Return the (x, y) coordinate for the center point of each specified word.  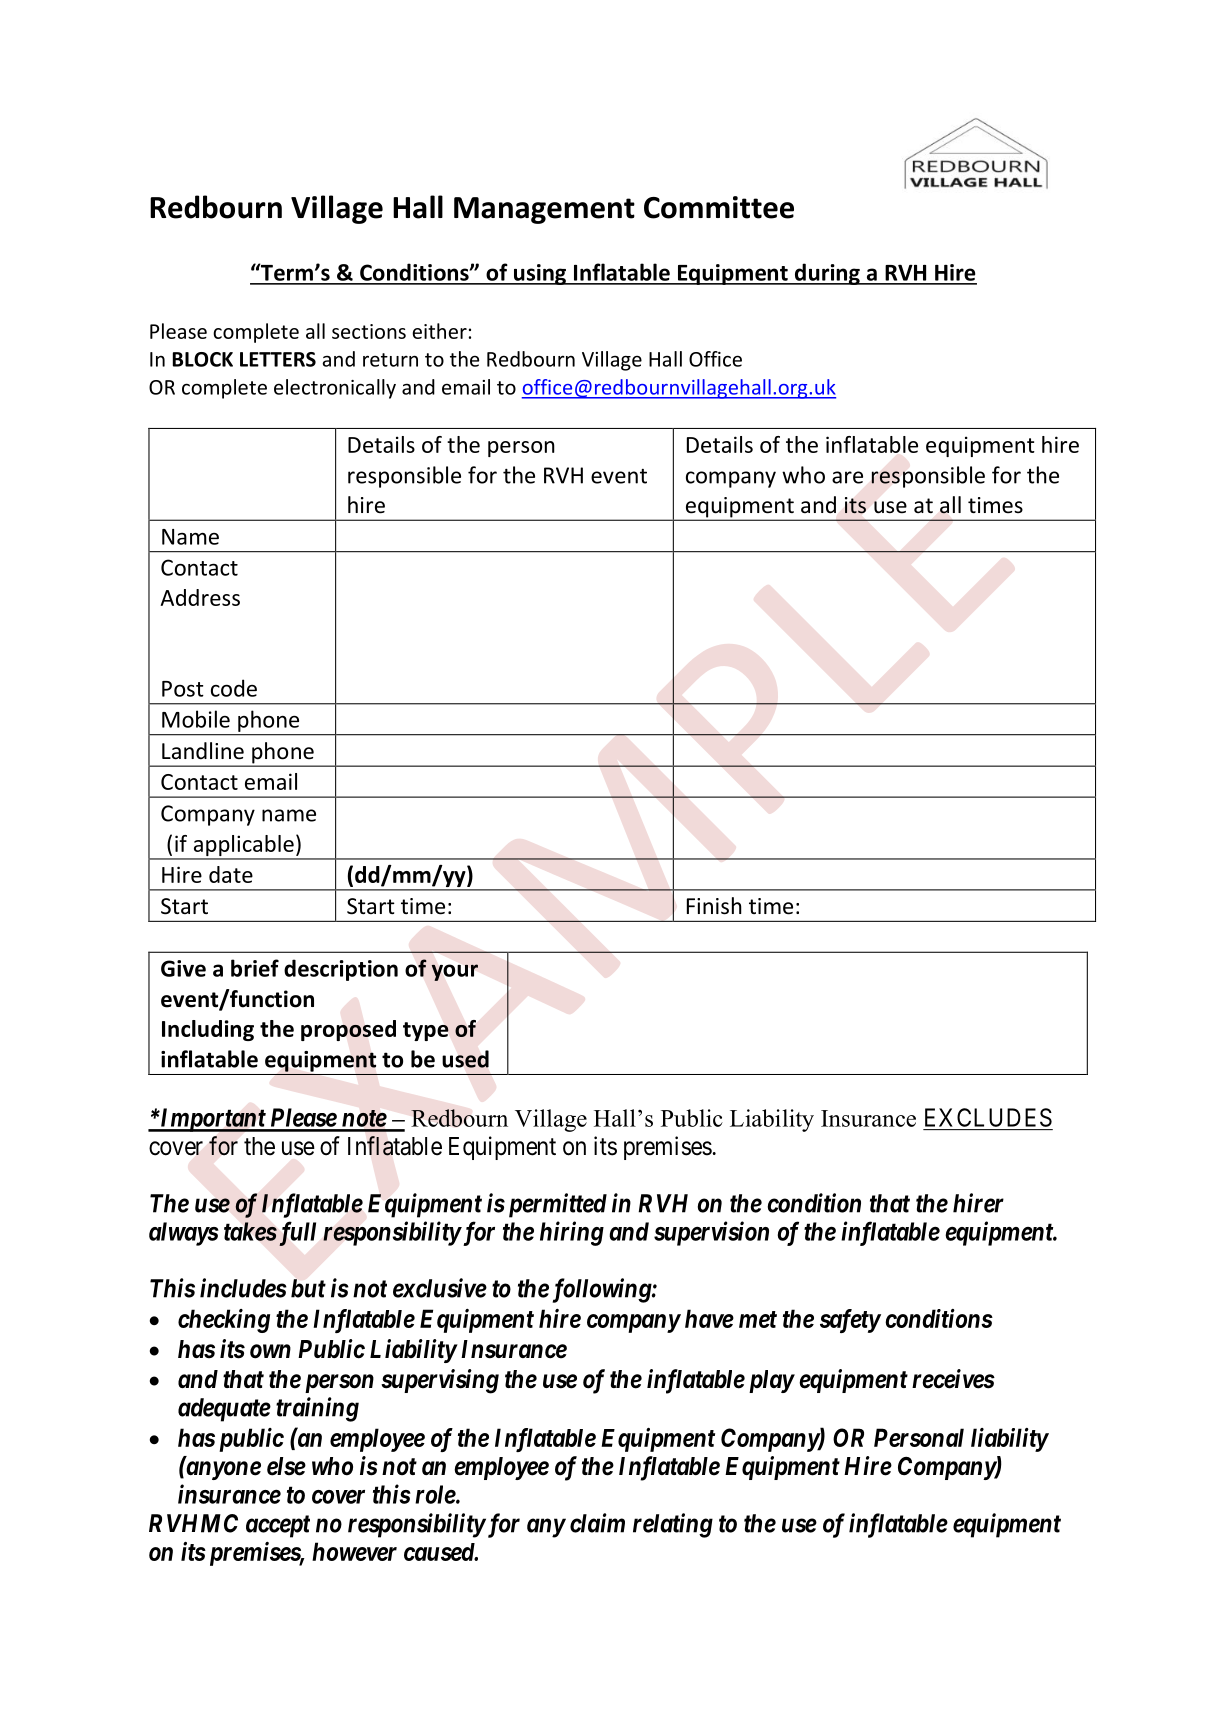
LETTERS (278, 359)
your (455, 972)
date (231, 874)
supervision (711, 1233)
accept (278, 1526)
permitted (555, 1205)
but (308, 1288)
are (847, 477)
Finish (714, 906)
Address (200, 597)
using (540, 274)
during (827, 274)
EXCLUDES (988, 1117)
